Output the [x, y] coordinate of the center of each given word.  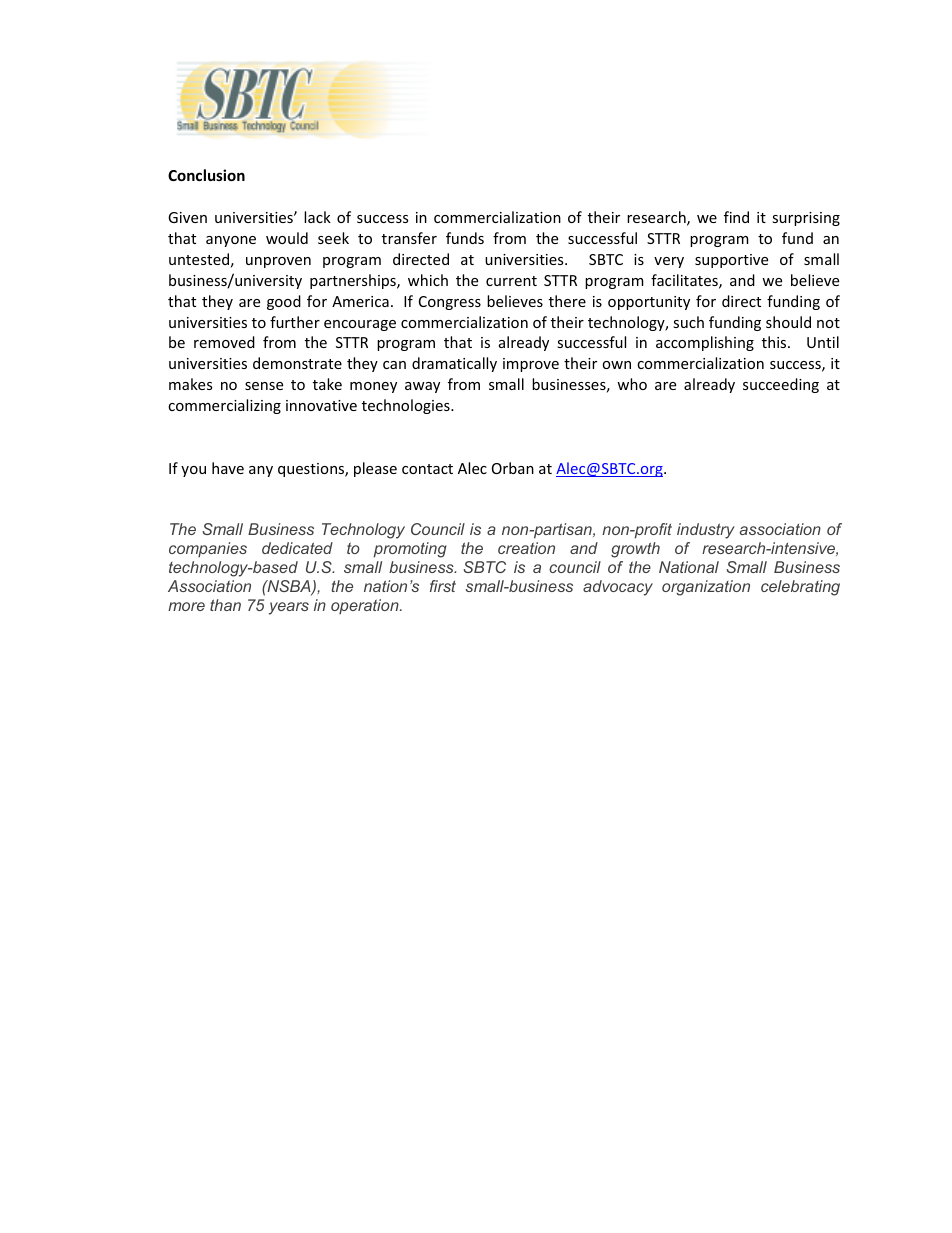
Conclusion [206, 175]
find [736, 217]
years [289, 608]
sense [264, 386]
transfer [409, 238]
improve [531, 365]
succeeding [781, 385]
